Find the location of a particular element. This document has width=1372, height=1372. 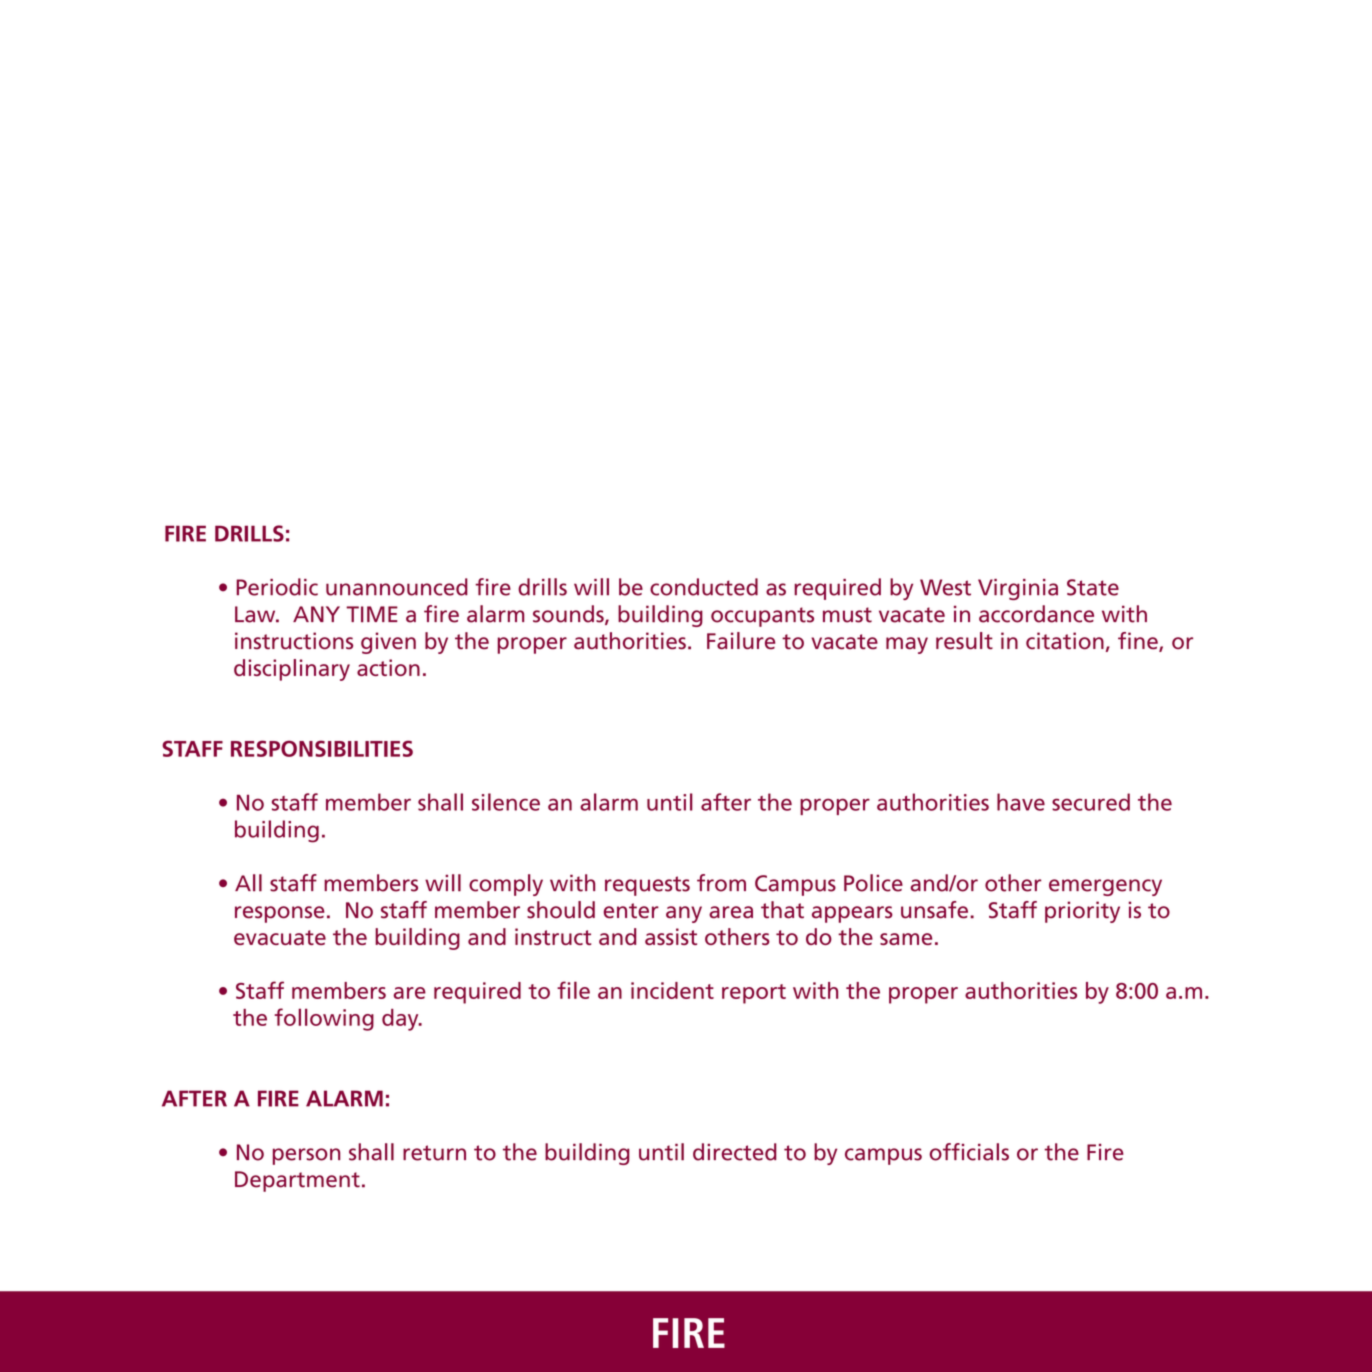

accordance is located at coordinates (1036, 614).
